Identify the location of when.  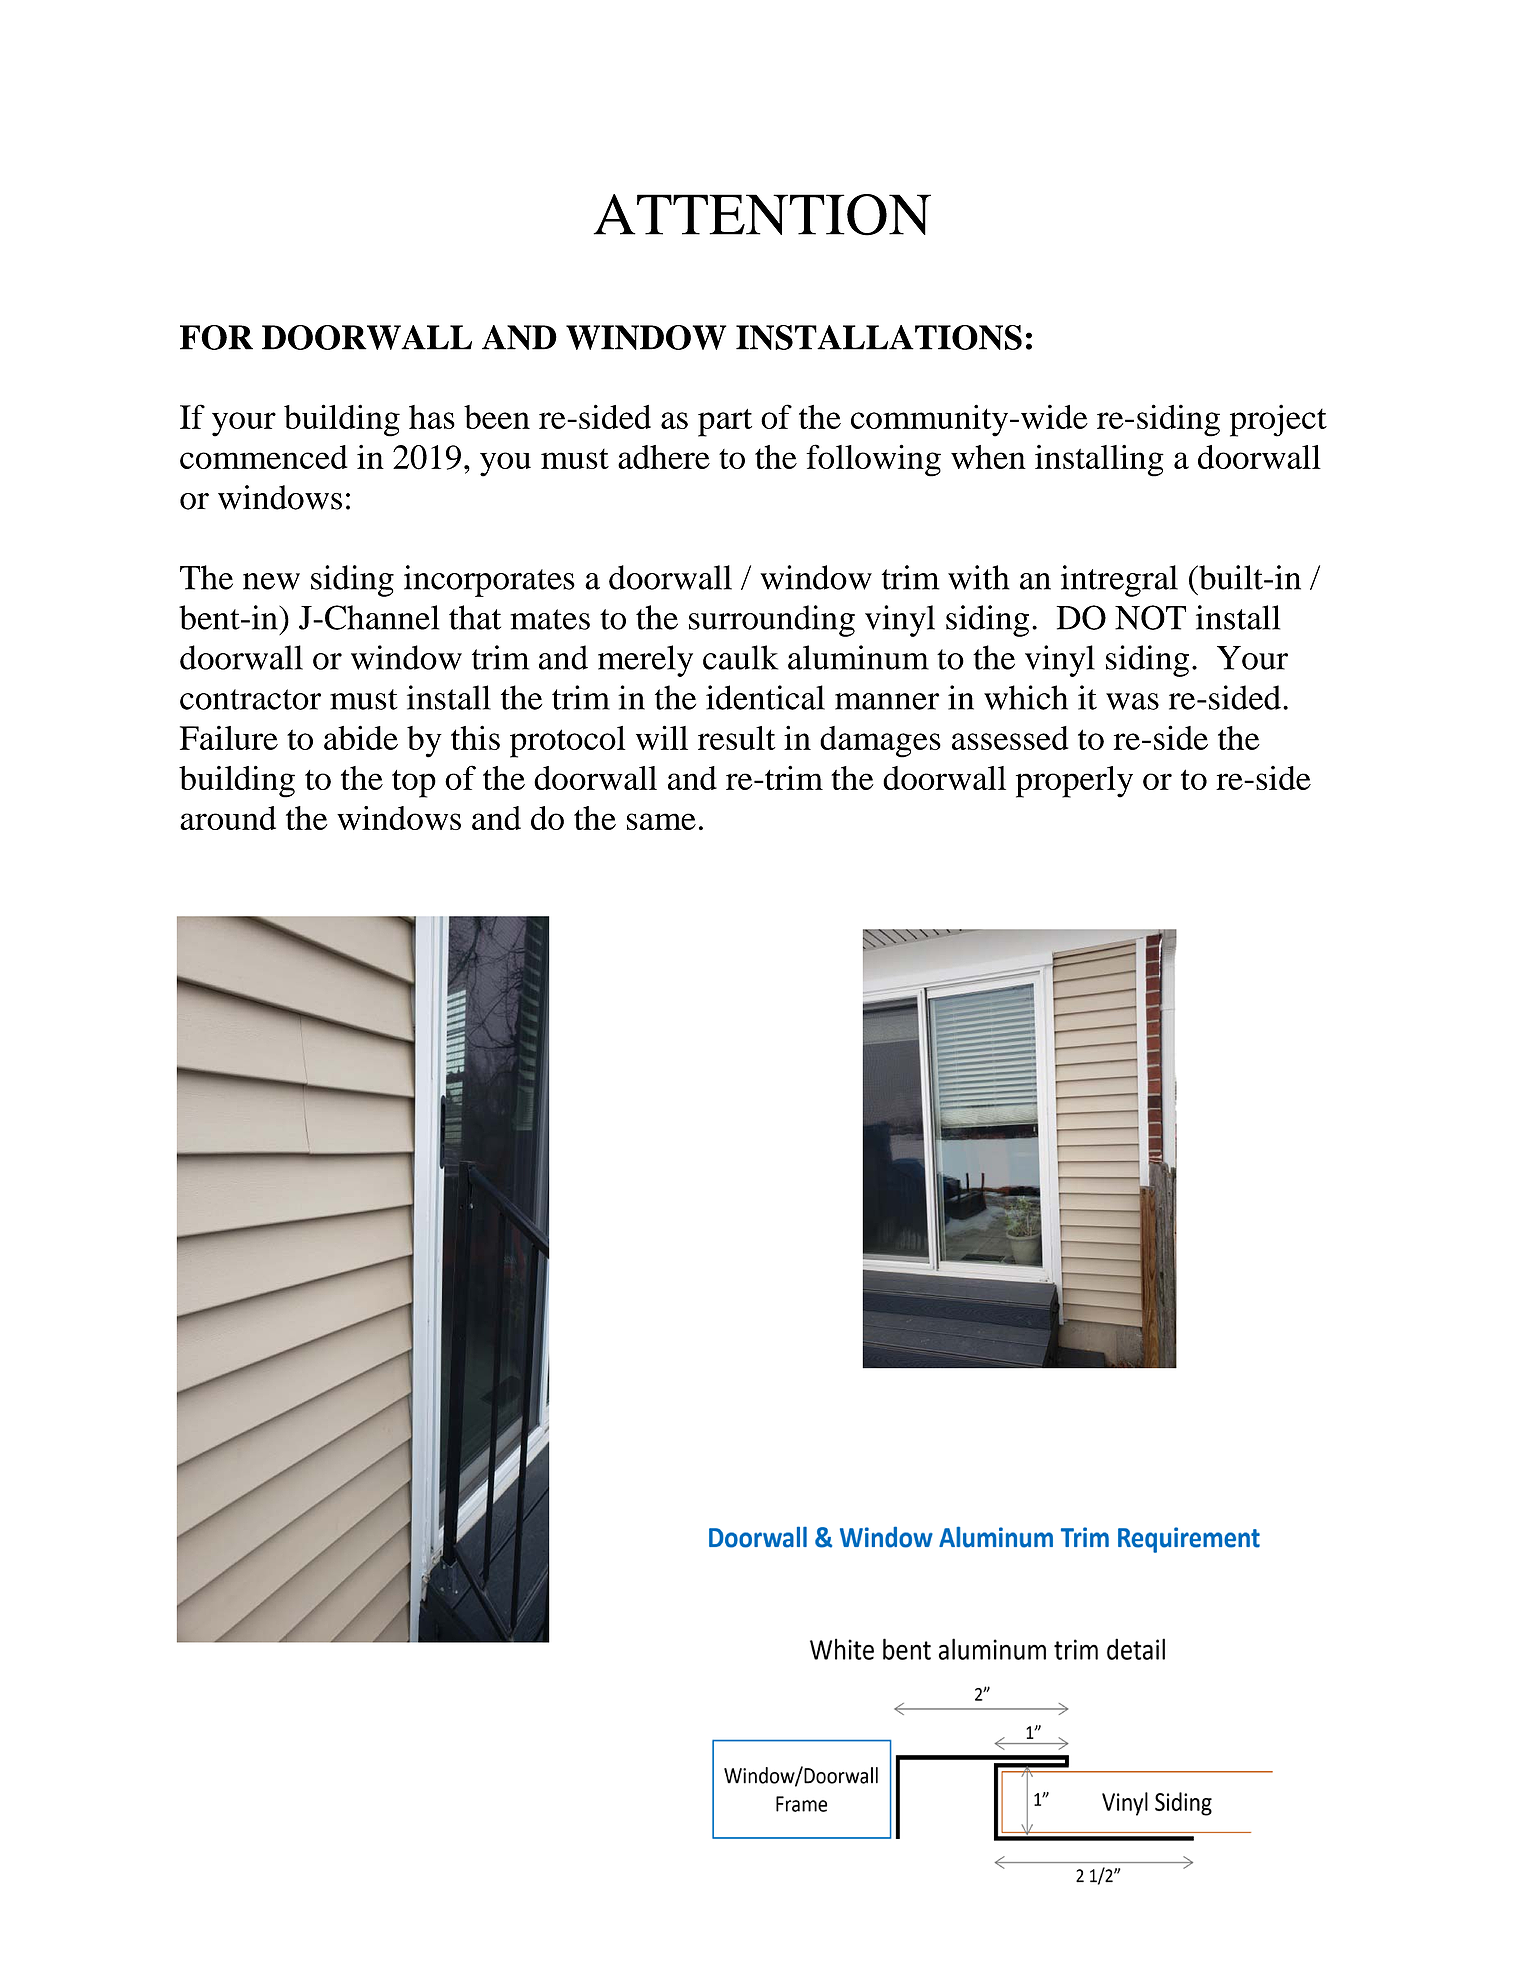
(988, 457).
